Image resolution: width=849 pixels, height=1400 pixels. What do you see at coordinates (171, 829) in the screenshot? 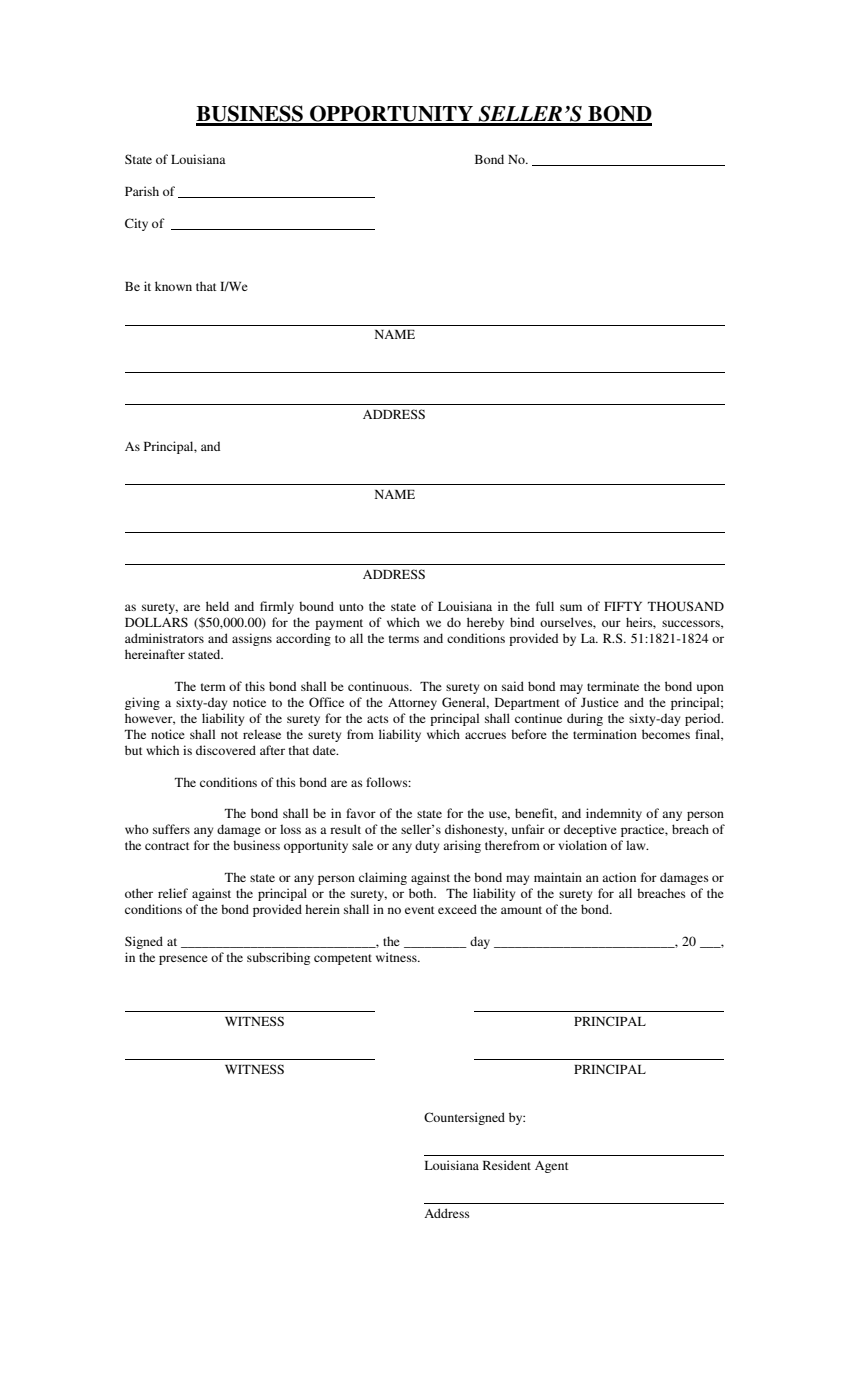
I see `suffers` at bounding box center [171, 829].
